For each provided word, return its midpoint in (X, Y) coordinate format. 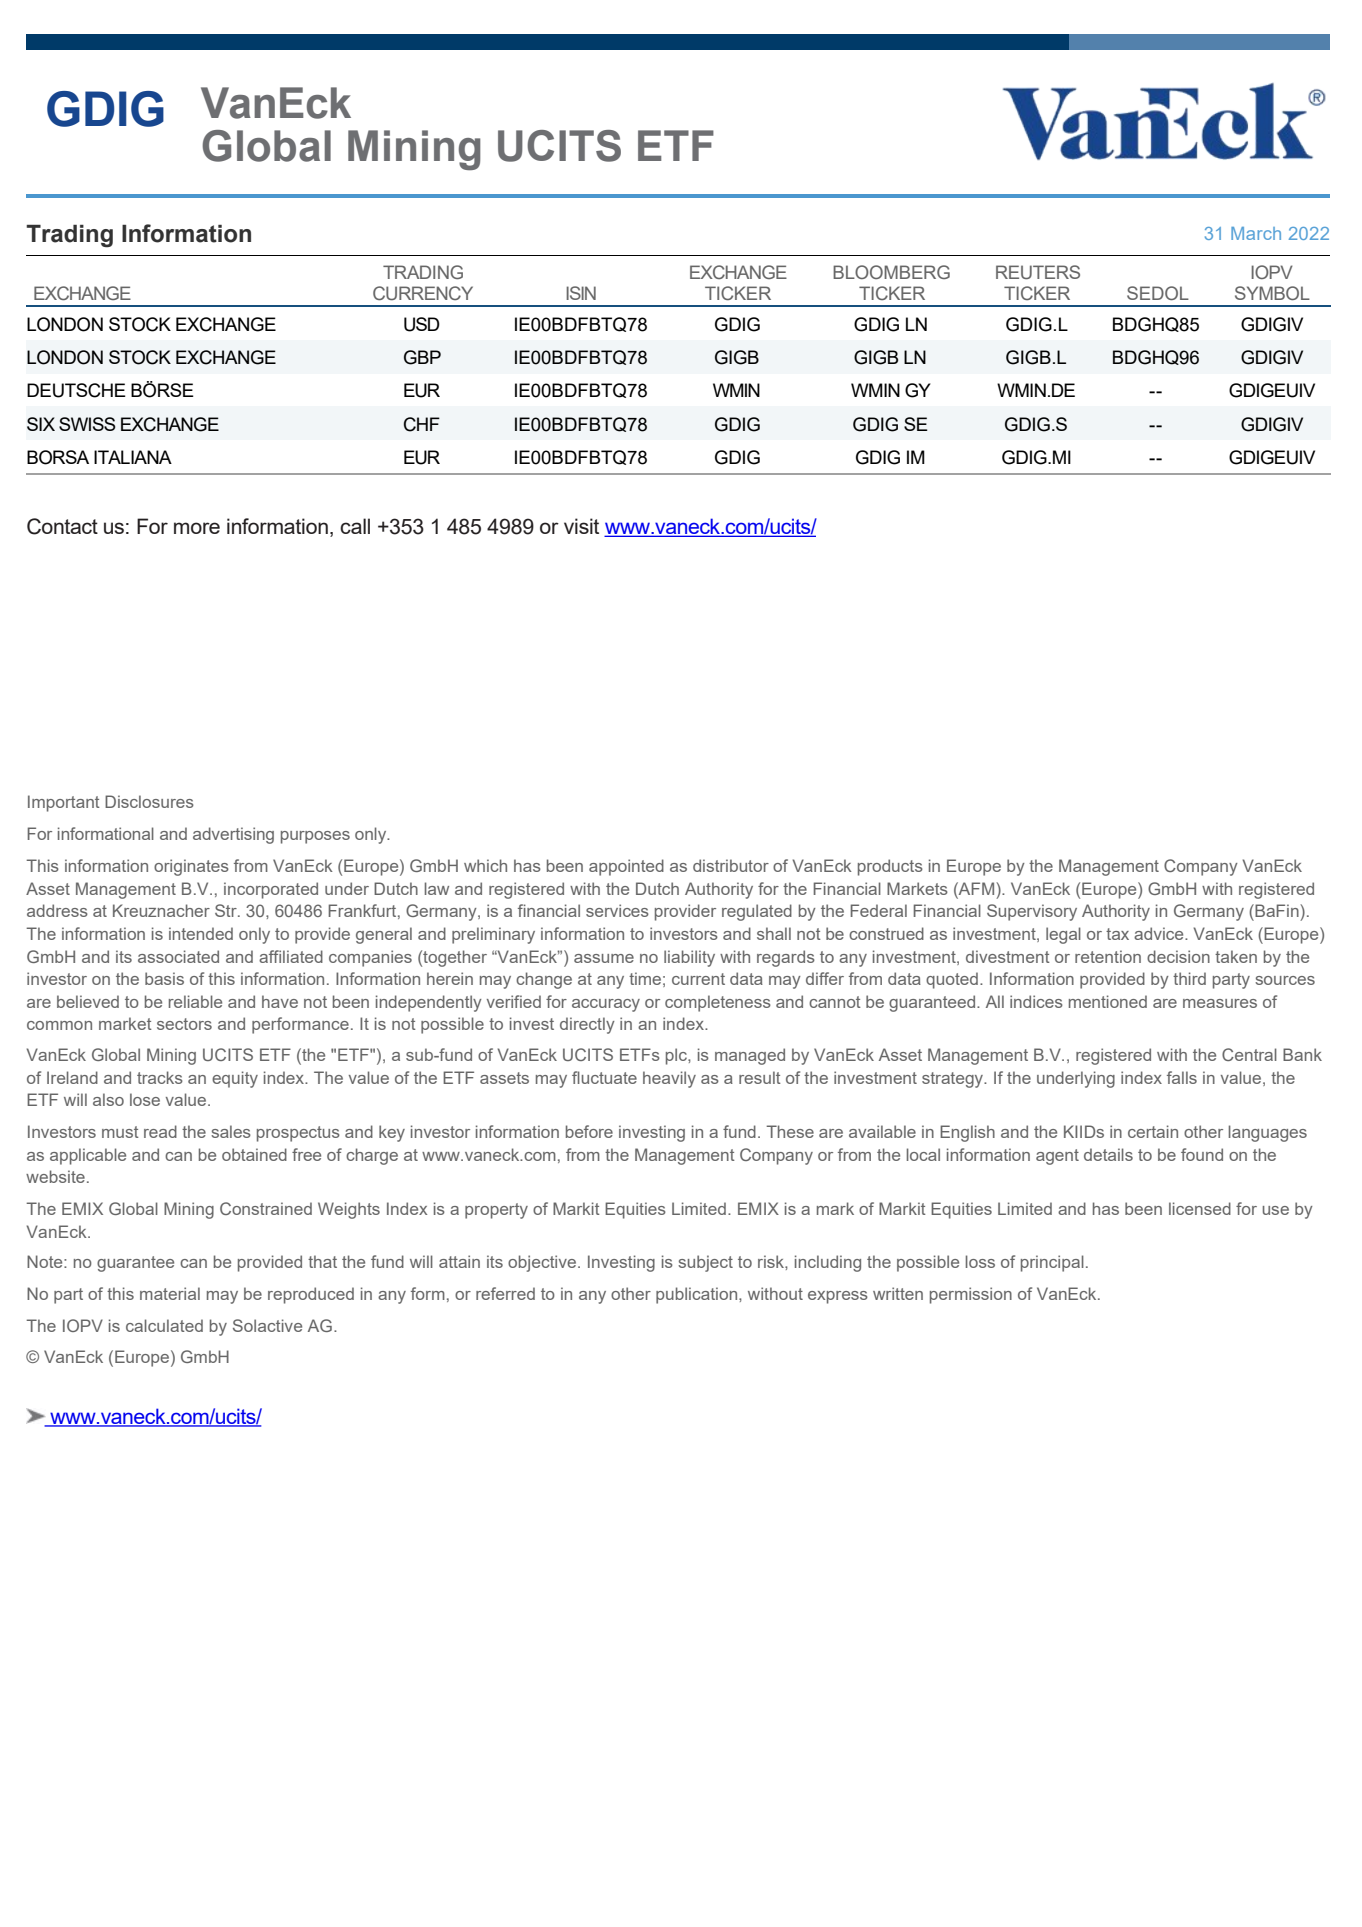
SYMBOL (1272, 293)
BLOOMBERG (891, 272)
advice (1160, 933)
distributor (731, 865)
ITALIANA (133, 457)
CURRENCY (423, 293)
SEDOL (1158, 293)
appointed (626, 867)
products (890, 867)
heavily (669, 1079)
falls (1182, 1077)
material (170, 1293)
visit (581, 526)
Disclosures (149, 801)
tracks (160, 1077)
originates (191, 867)
